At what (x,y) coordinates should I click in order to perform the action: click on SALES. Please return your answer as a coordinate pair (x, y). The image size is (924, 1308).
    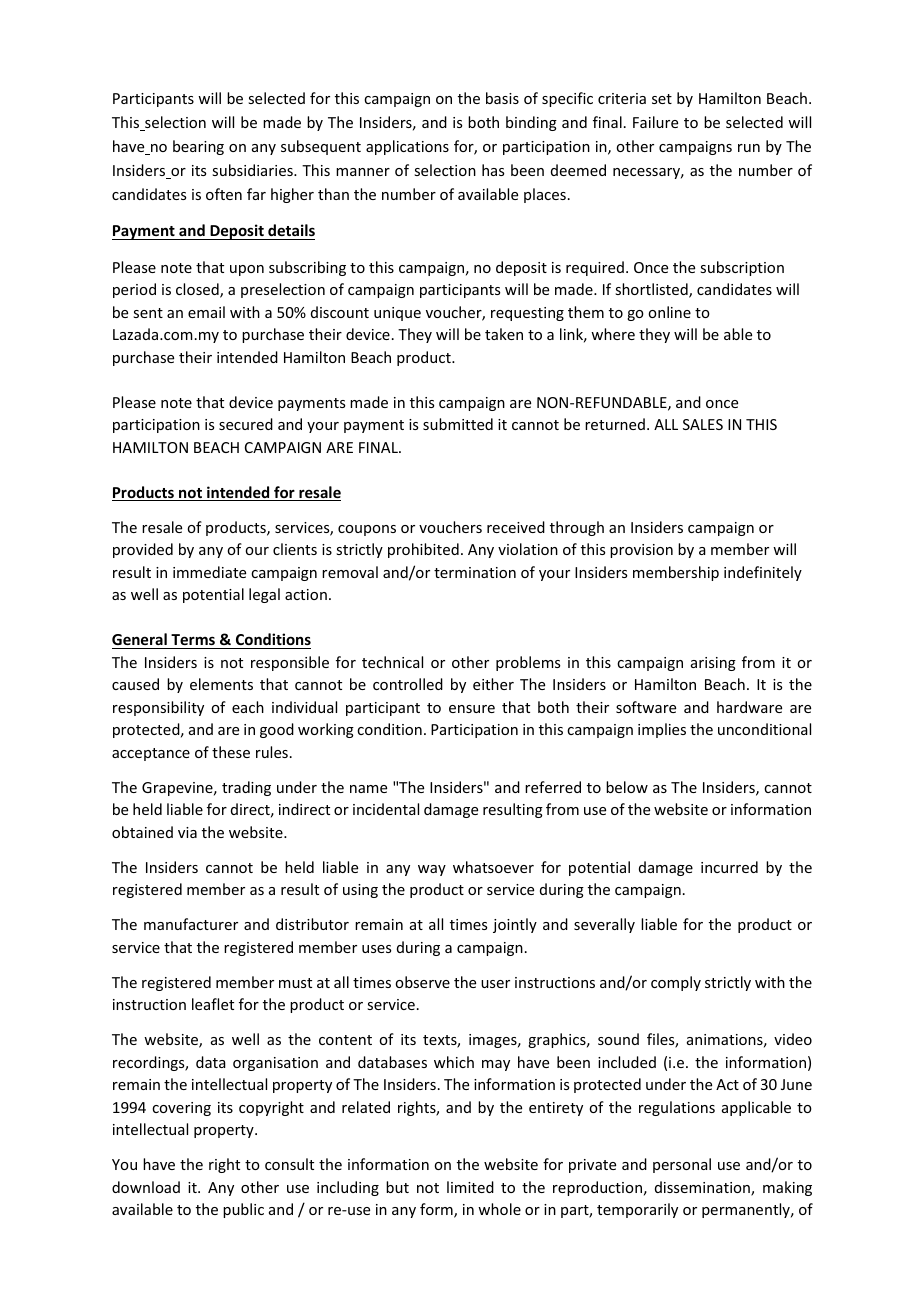
    Looking at the image, I should click on (703, 424).
